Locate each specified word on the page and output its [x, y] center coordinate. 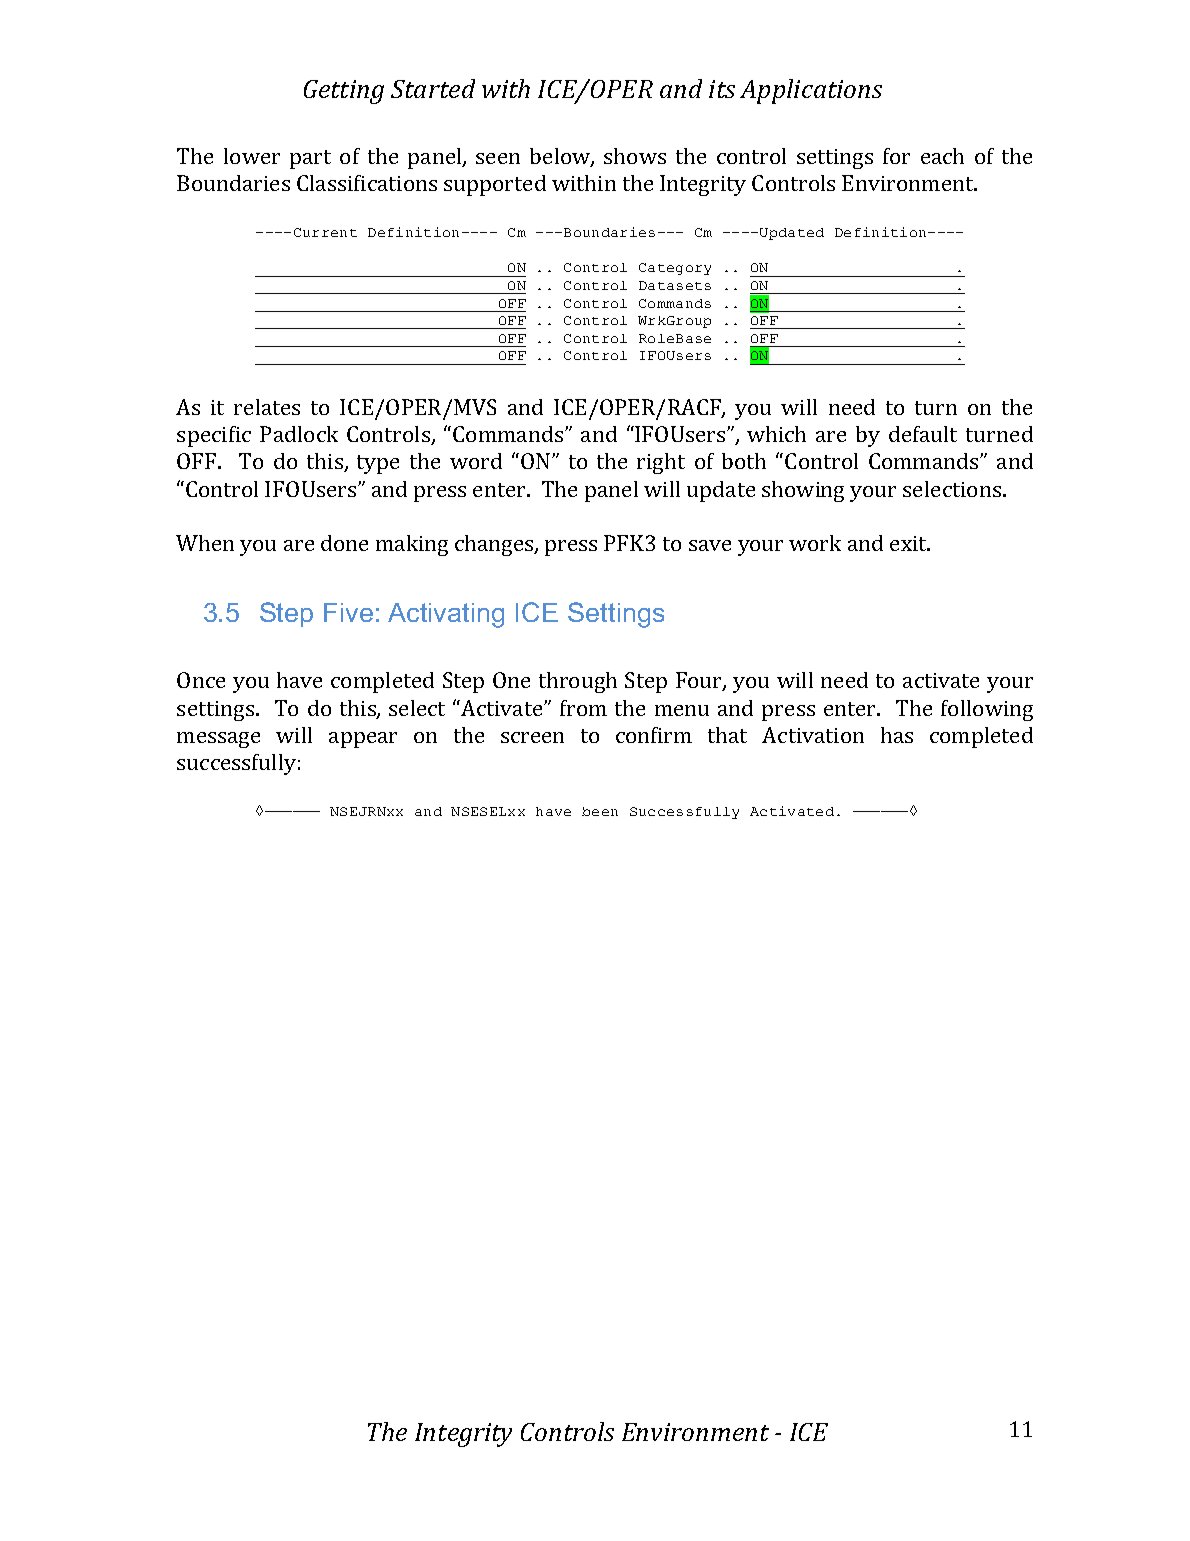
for [896, 156]
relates [267, 407]
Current [325, 232]
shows [635, 156]
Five [348, 612]
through [578, 682]
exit [909, 543]
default [923, 434]
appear [363, 740]
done [344, 543]
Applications [811, 91]
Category [675, 269]
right [661, 463]
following [987, 710]
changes [495, 545]
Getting [344, 92]
